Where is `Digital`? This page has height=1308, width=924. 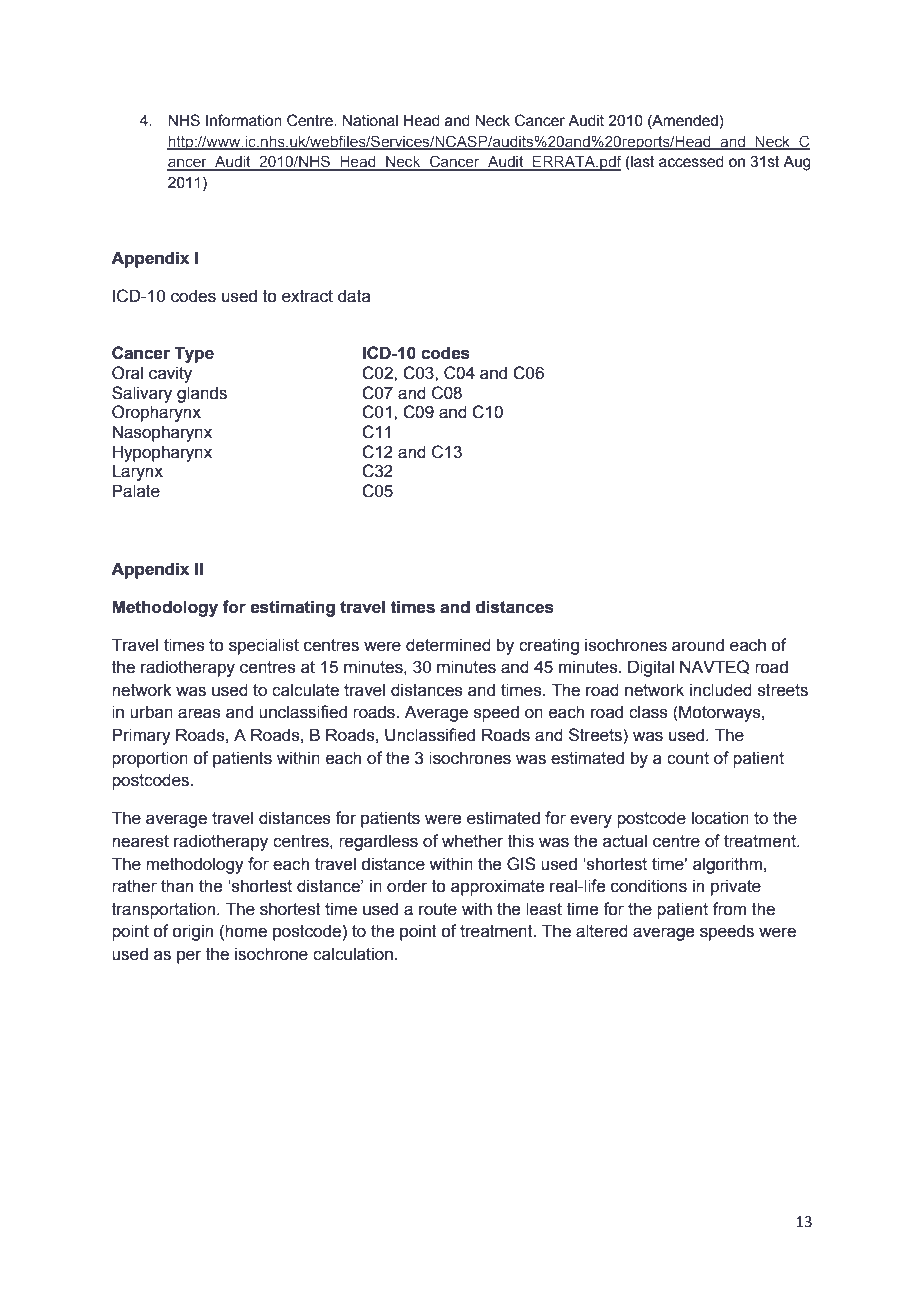
Digital is located at coordinates (651, 668).
